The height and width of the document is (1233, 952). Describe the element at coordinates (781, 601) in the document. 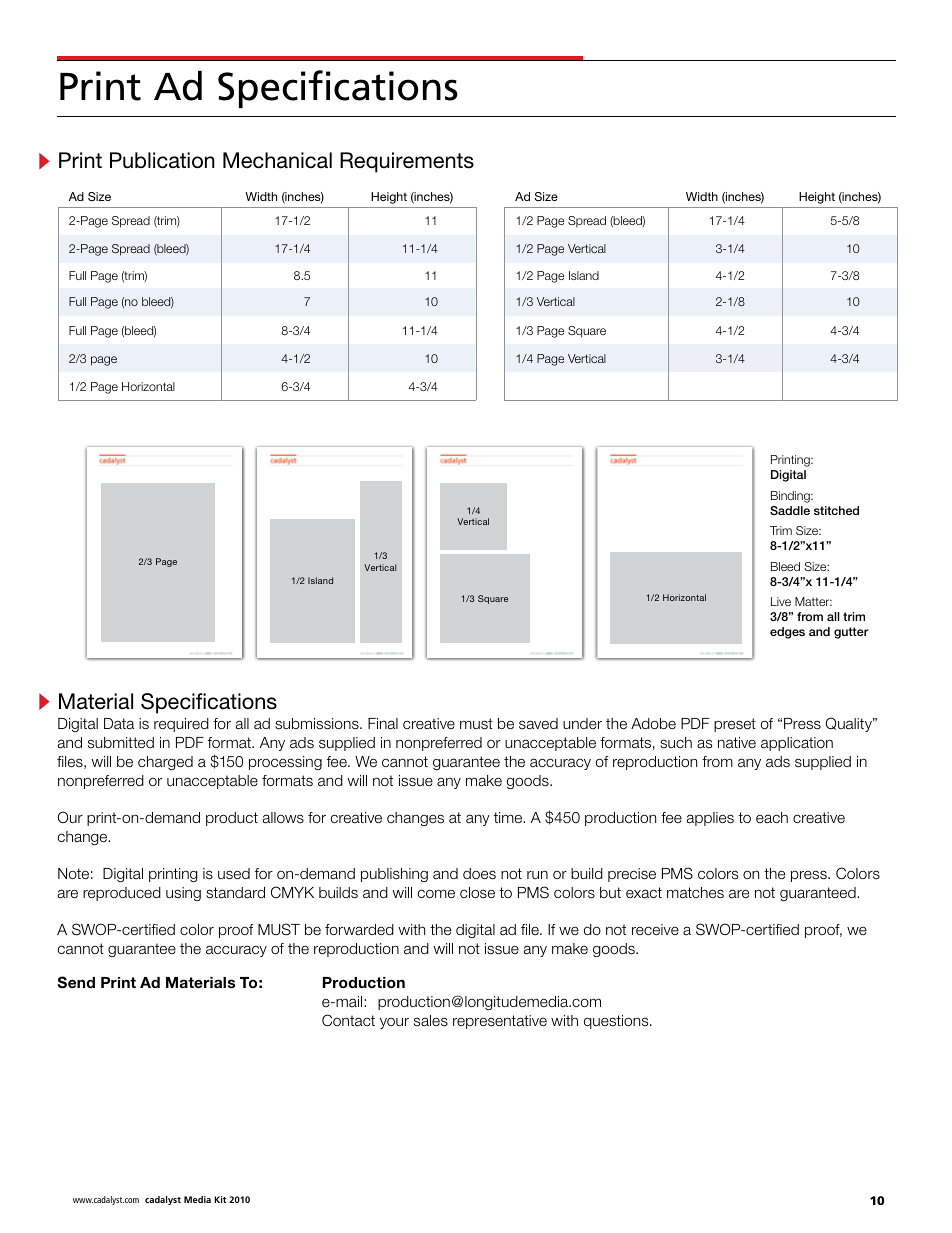

I see `Live` at that location.
